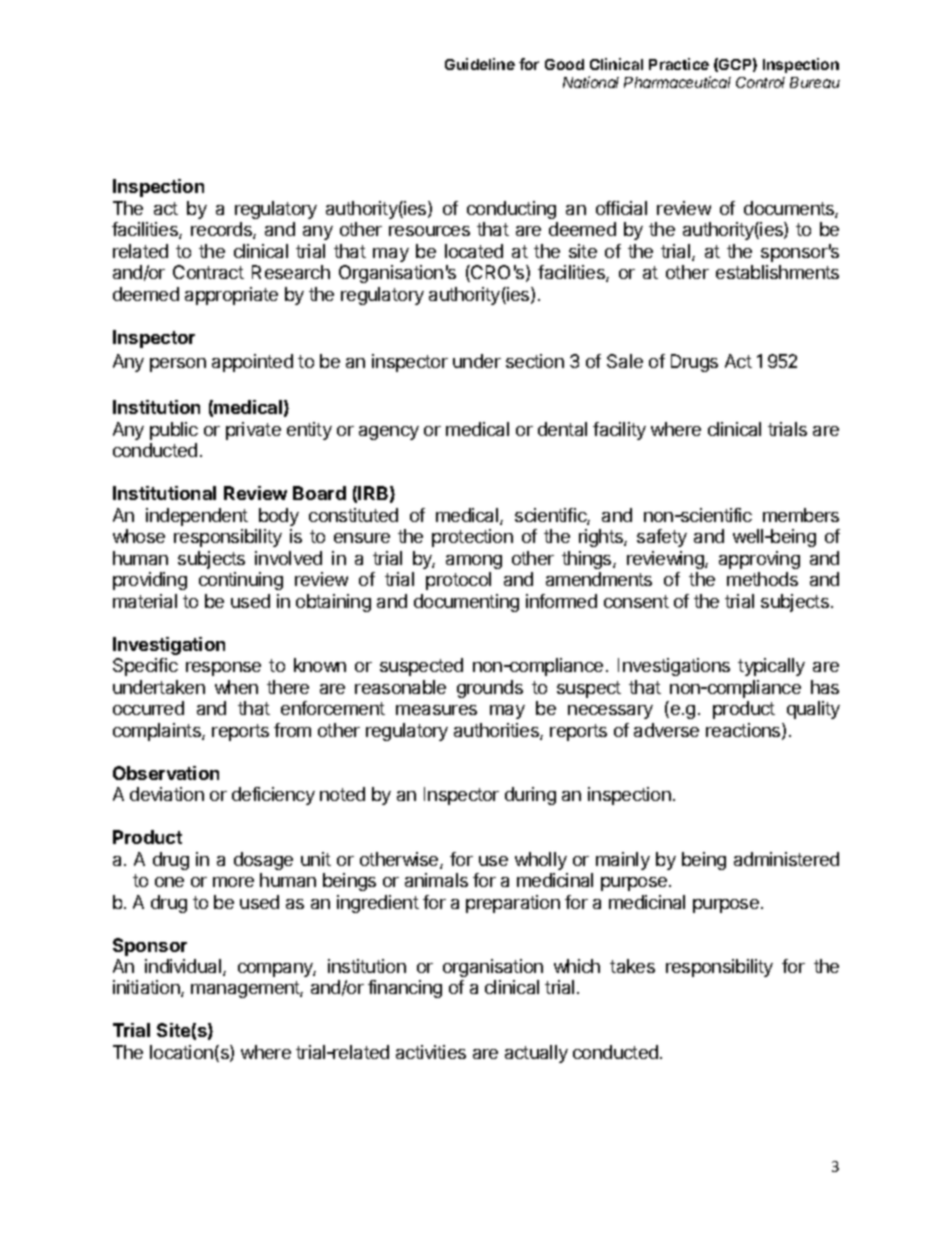 This image has width=952, height=1233. Describe the element at coordinates (813, 710) in the image. I see `quality` at that location.
